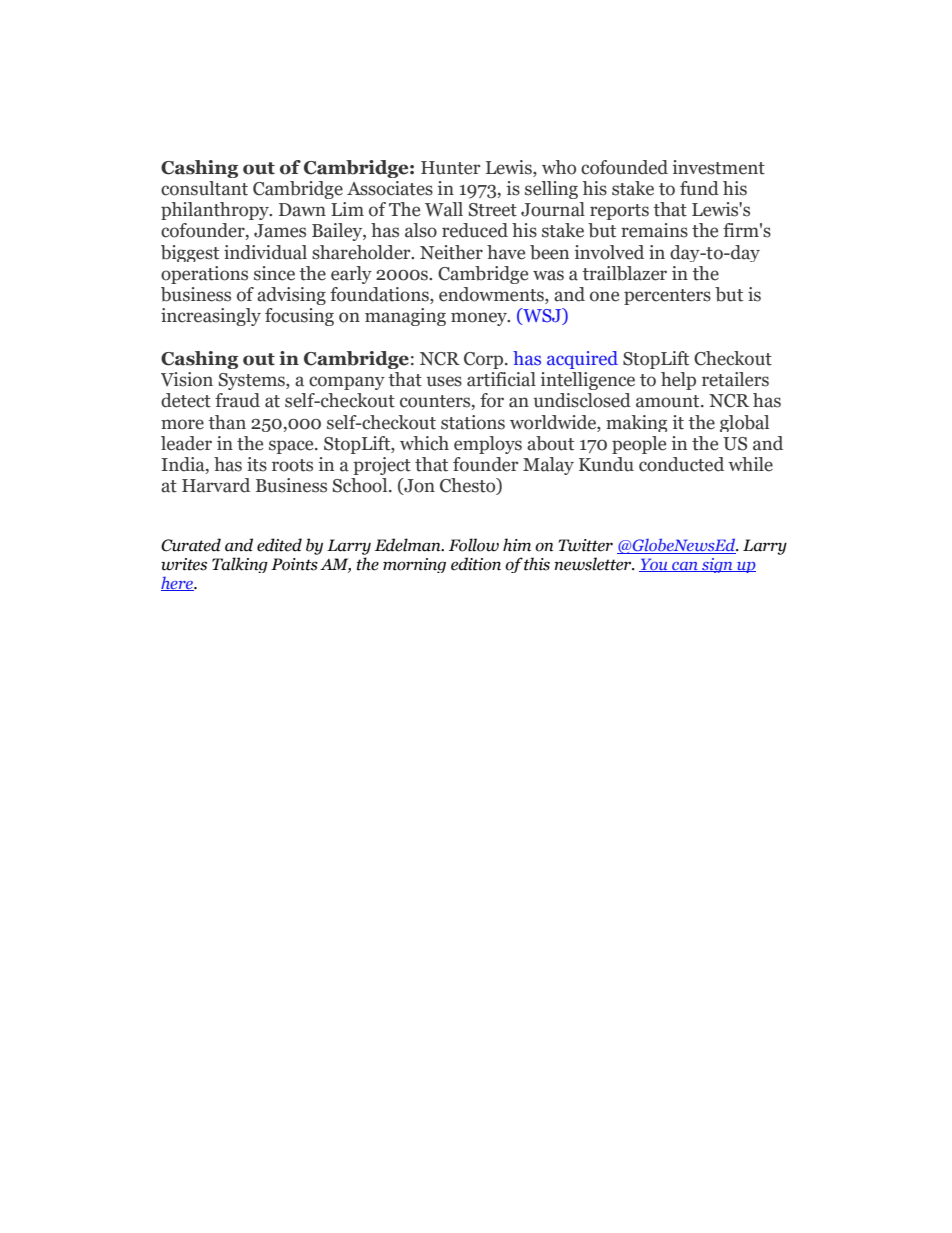 The height and width of the page is (1233, 952). What do you see at coordinates (488, 445) in the page?
I see `employs` at bounding box center [488, 445].
